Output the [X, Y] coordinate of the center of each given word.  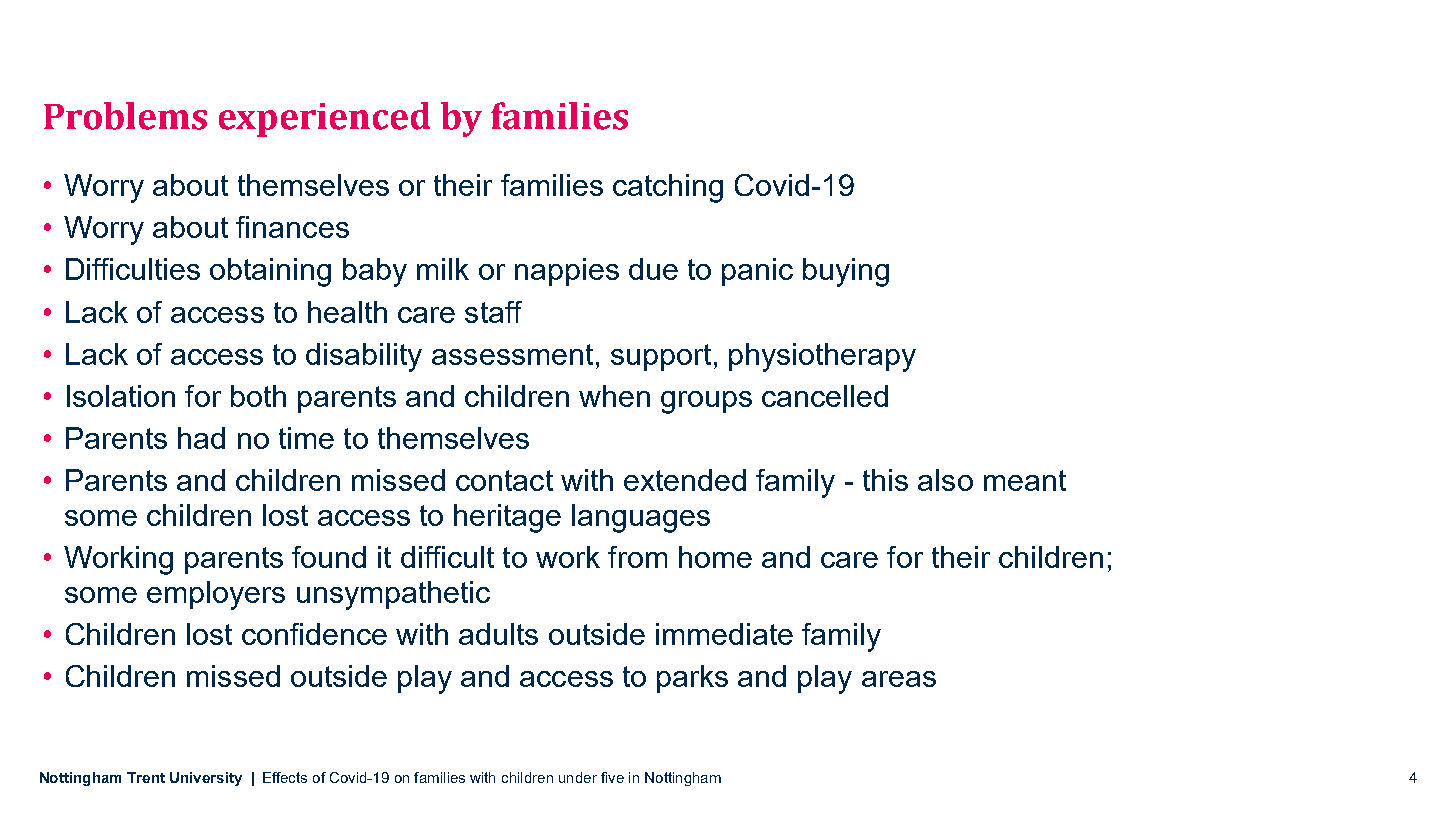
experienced [324, 119]
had [201, 438]
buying [846, 272]
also [945, 480]
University [206, 779]
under [578, 777]
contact [504, 480]
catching [668, 188]
